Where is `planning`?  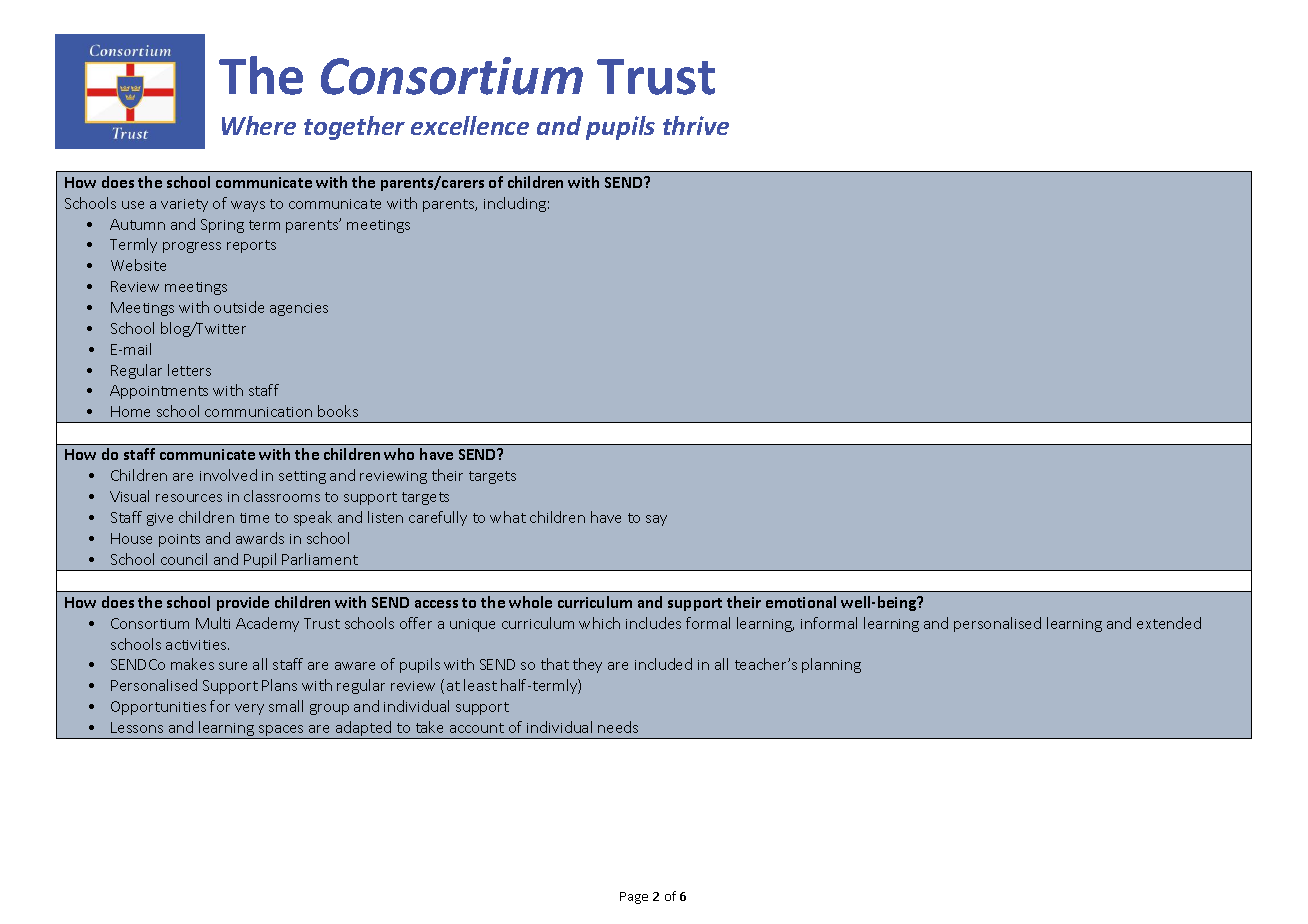
planning is located at coordinates (831, 665).
